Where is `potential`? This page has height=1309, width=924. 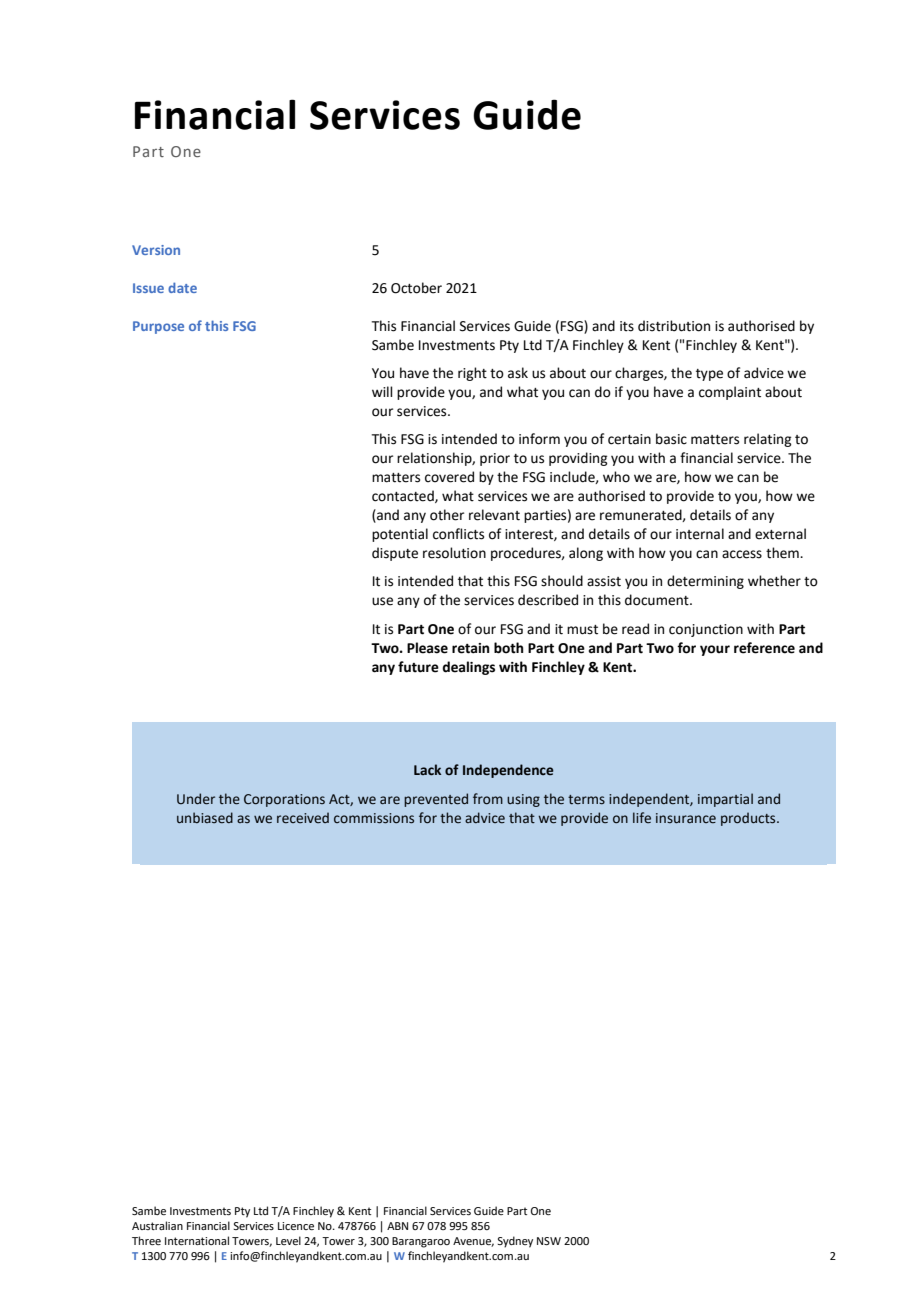
potential is located at coordinates (400, 535).
